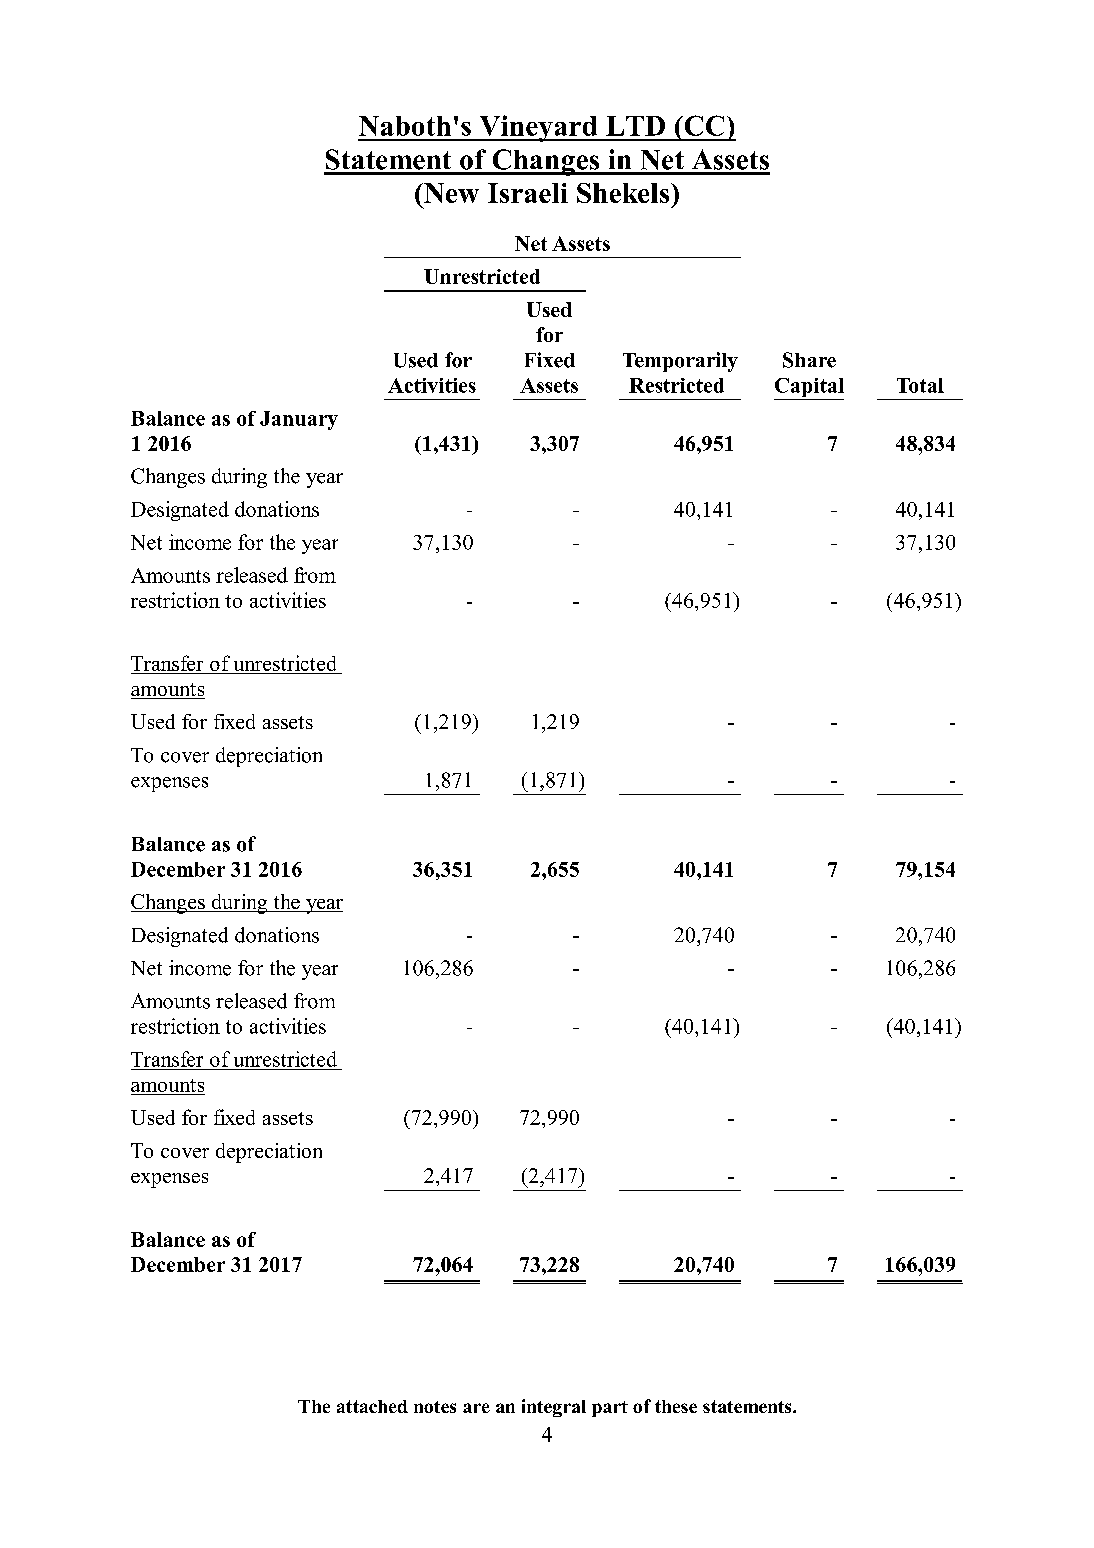 This screenshot has width=1094, height=1548. What do you see at coordinates (450, 193) in the screenshot?
I see `New` at bounding box center [450, 193].
